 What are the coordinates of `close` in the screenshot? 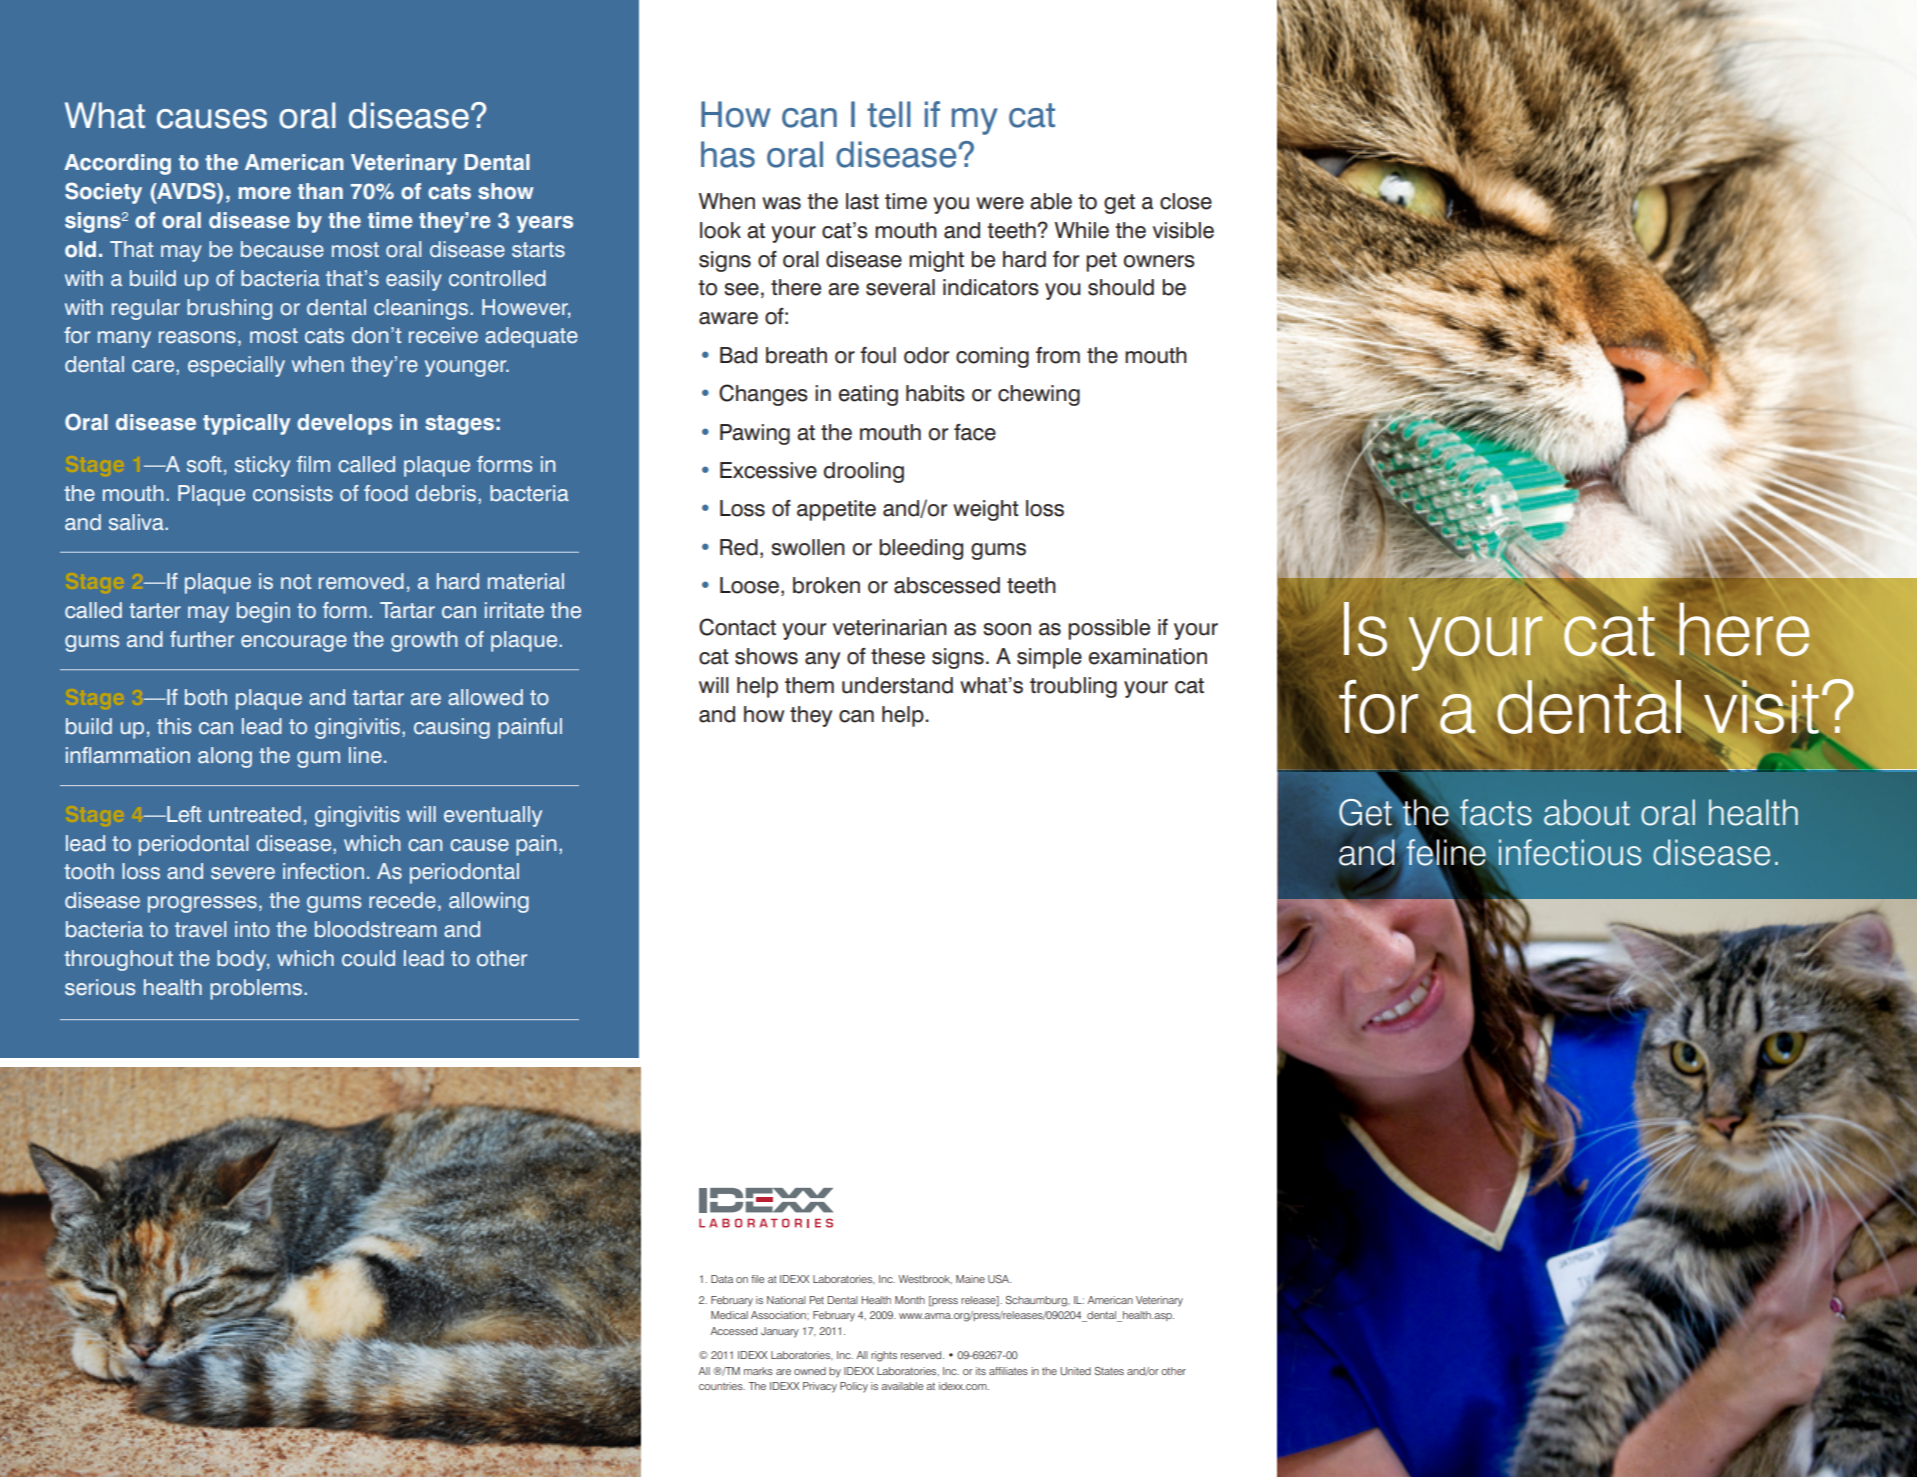 It's located at (1186, 201).
